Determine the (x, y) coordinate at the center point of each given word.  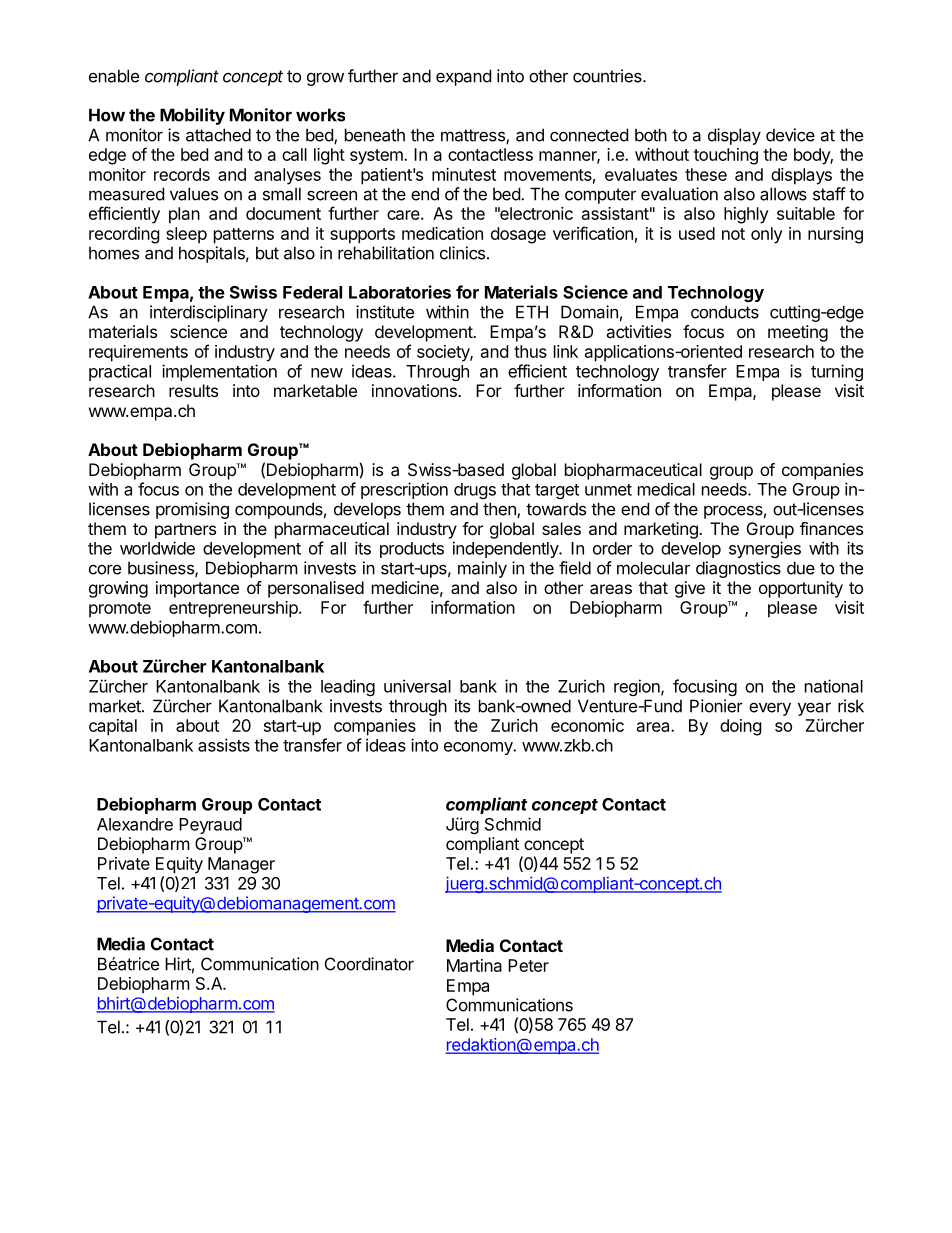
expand (463, 77)
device (790, 135)
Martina (474, 965)
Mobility (192, 116)
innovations (415, 390)
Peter (528, 965)
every (770, 709)
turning (837, 372)
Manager (241, 865)
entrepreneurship (234, 609)
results (193, 390)
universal (417, 686)
